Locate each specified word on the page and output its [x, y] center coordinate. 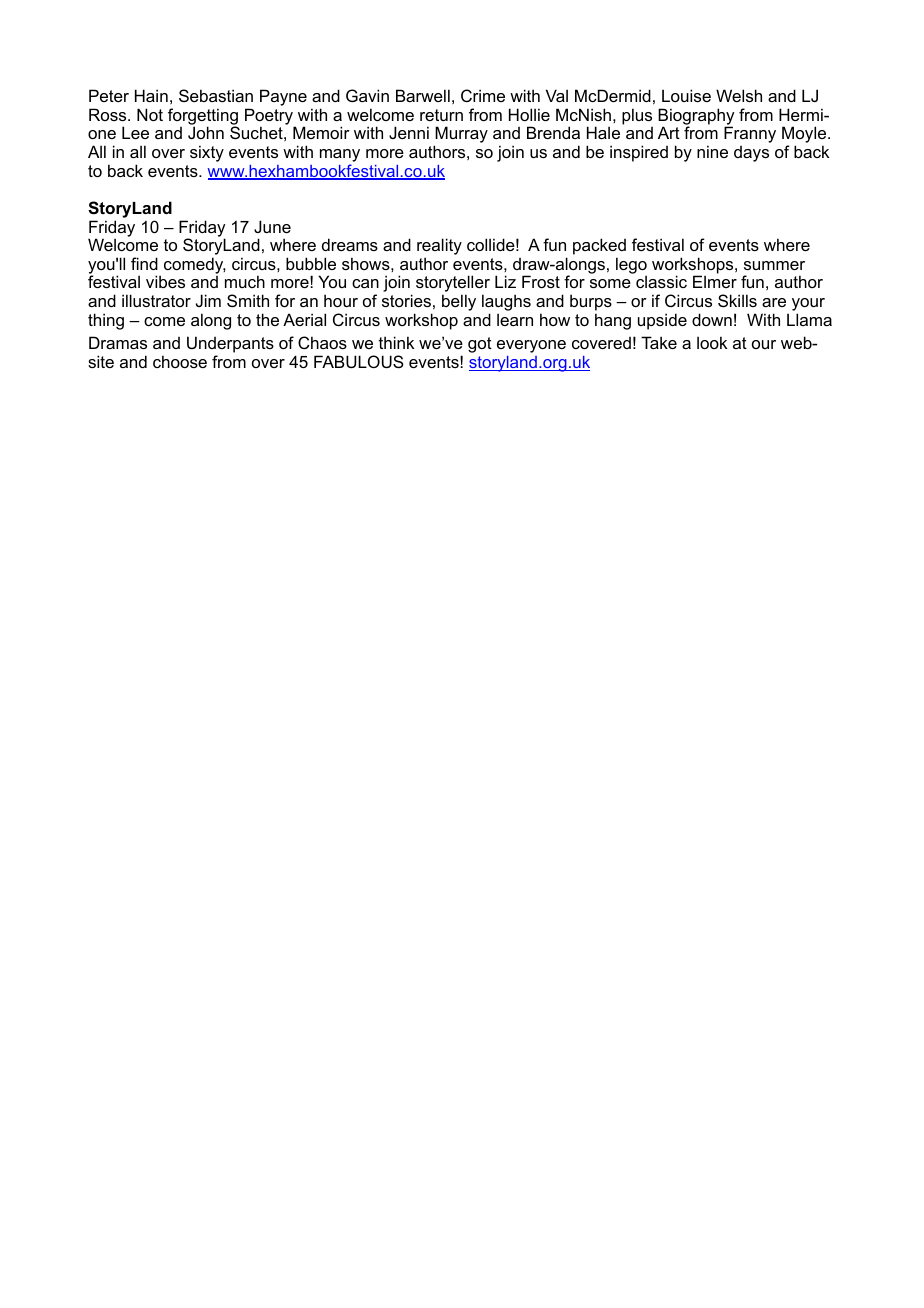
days [751, 154]
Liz [505, 281]
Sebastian [216, 95]
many [340, 157]
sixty [207, 153]
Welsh [739, 95]
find [144, 263]
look [712, 342]
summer [774, 265]
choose [180, 361]
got [480, 345]
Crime [483, 95]
